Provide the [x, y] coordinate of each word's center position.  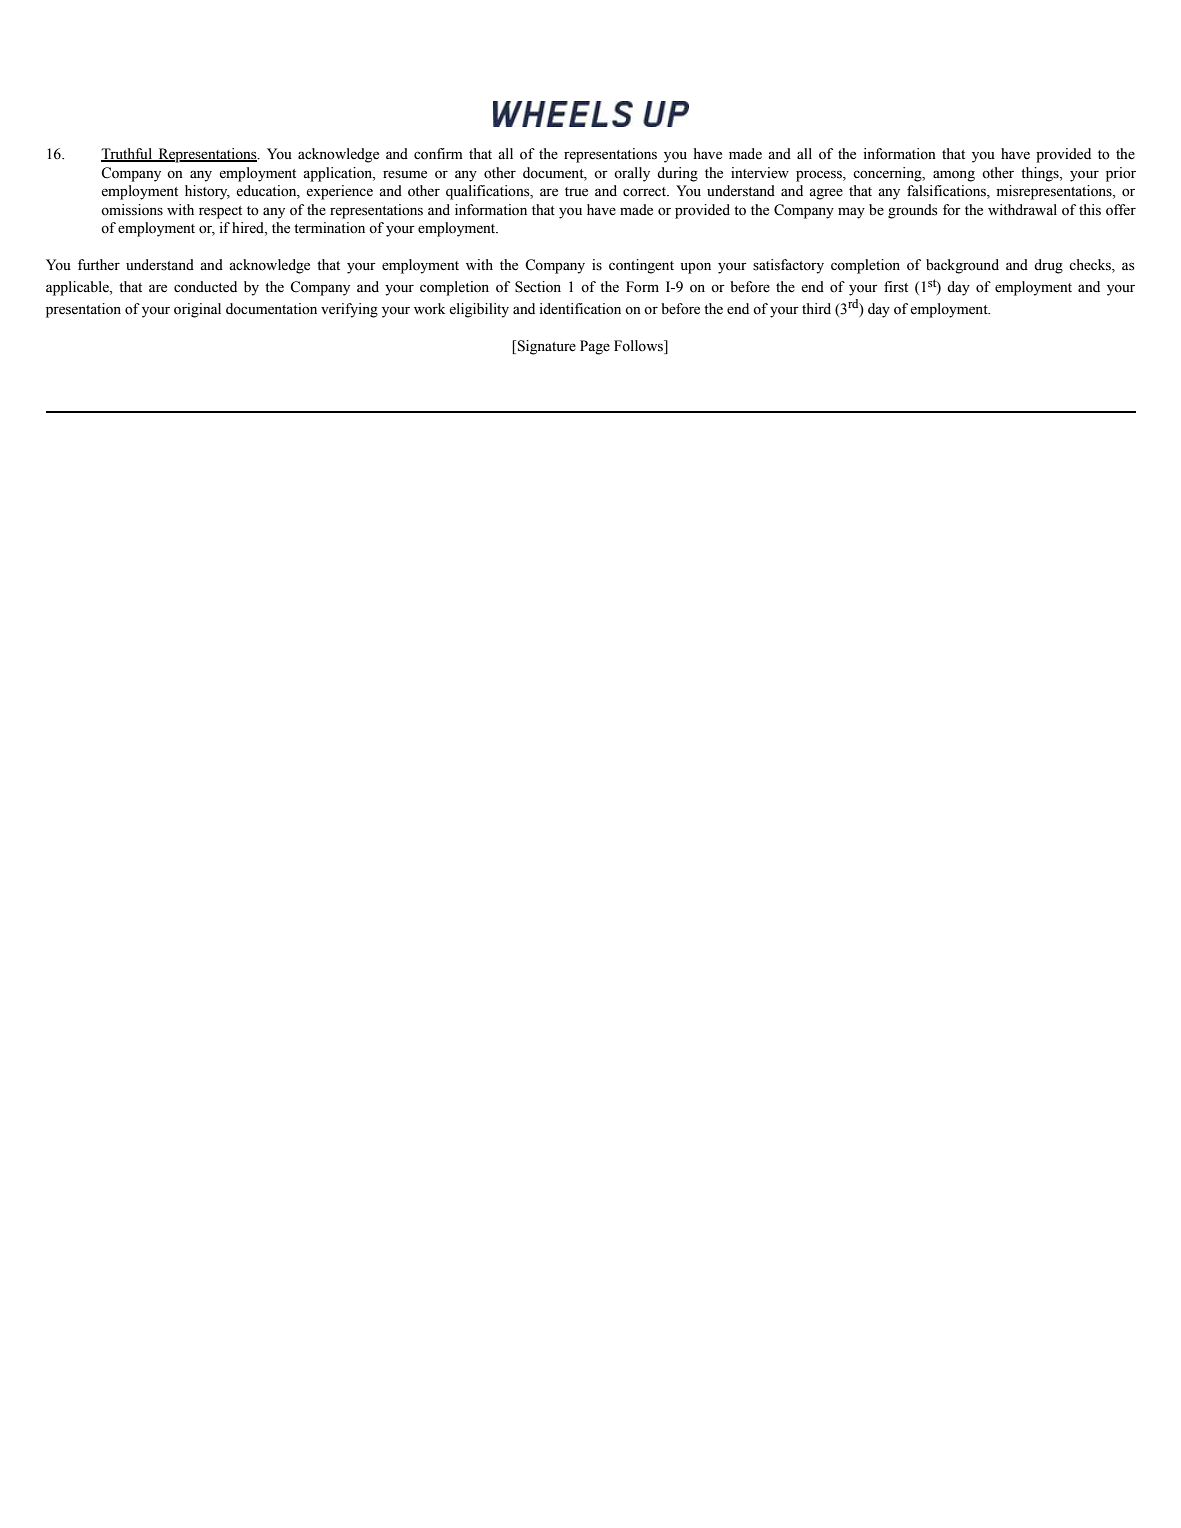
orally [632, 174]
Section [538, 287]
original [197, 310]
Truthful [127, 155]
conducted [205, 287]
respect [220, 212]
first [896, 287]
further [99, 265]
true [576, 192]
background [962, 266]
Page [595, 347]
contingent [641, 266]
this [1090, 210]
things [1041, 174]
